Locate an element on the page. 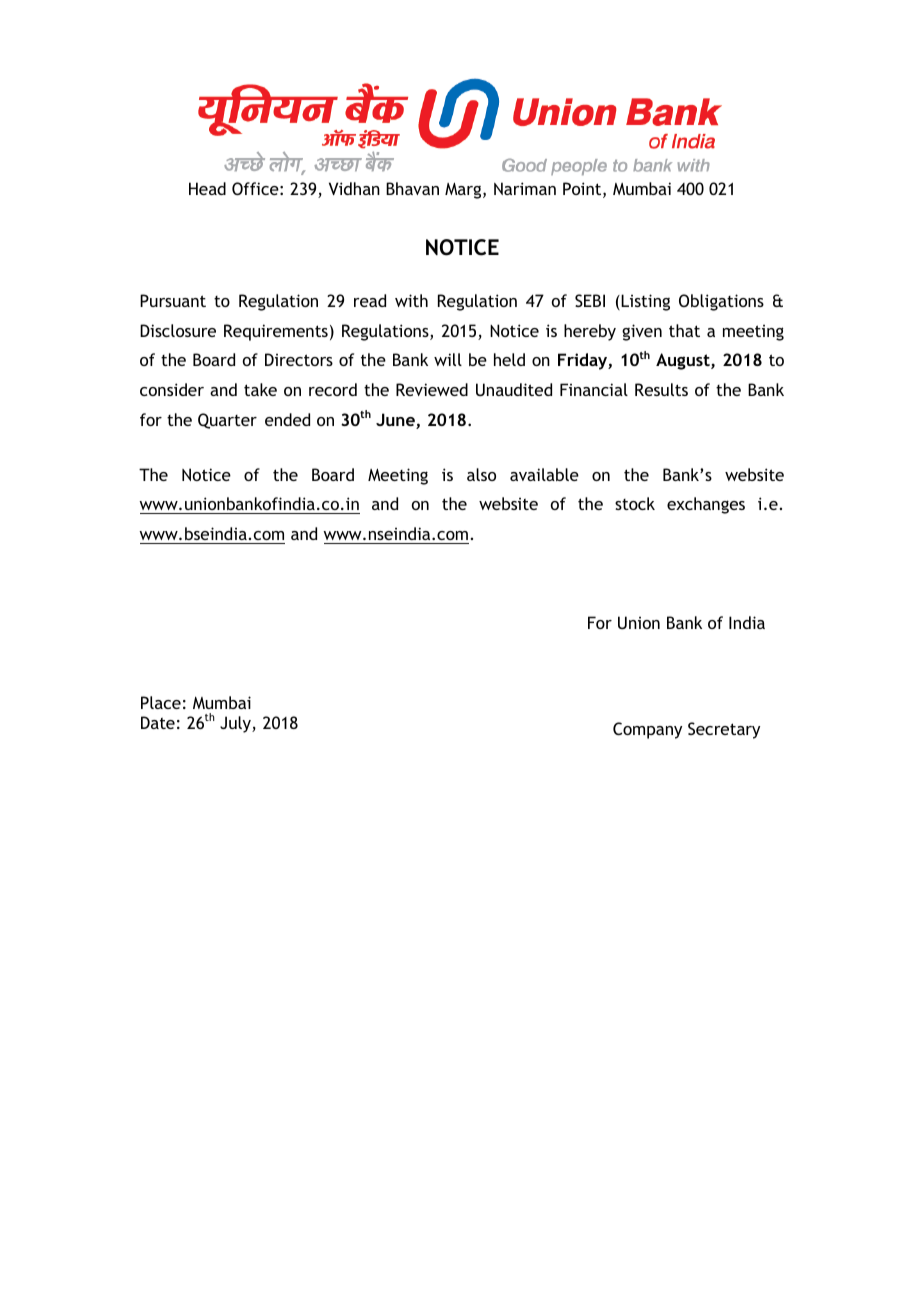 This image has height=1308, width=924. Place is located at coordinates (161, 702).
